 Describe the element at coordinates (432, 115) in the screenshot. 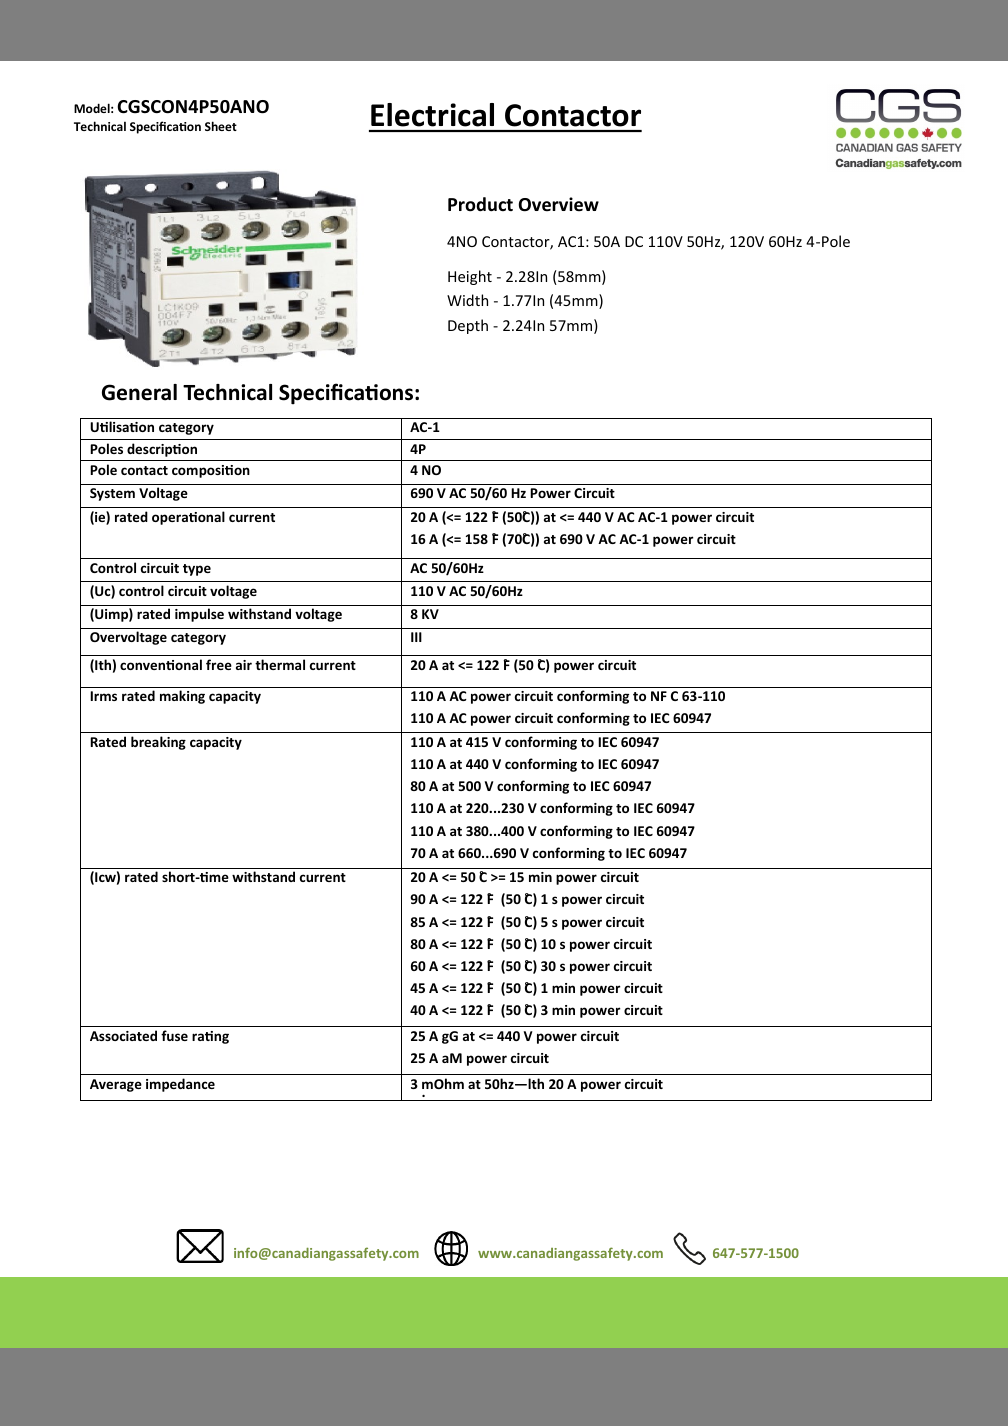

I see `Electrical` at that location.
